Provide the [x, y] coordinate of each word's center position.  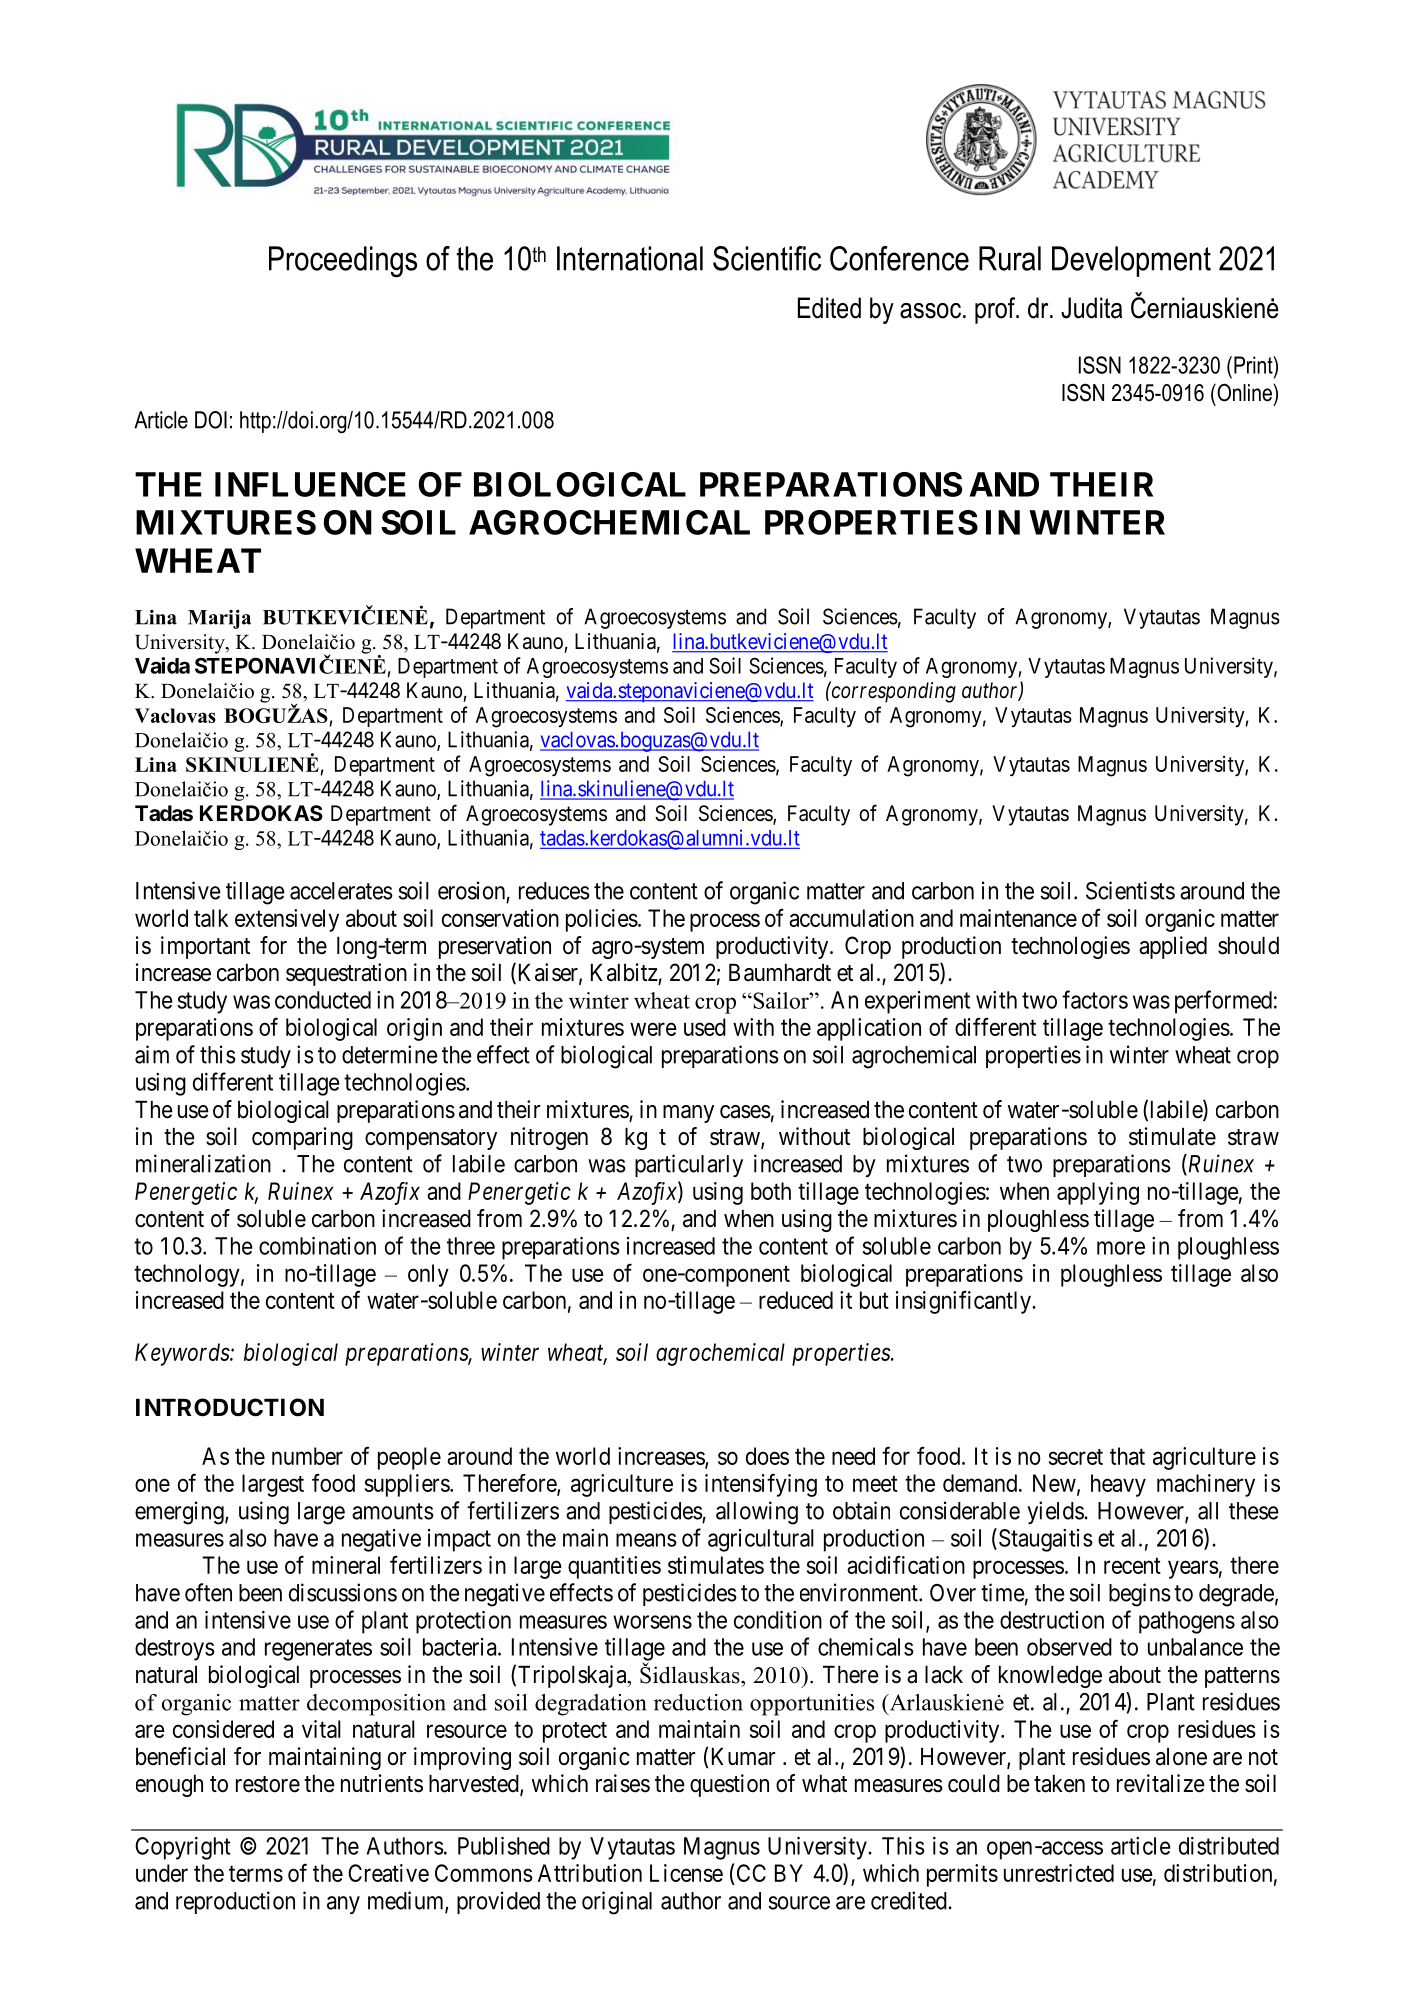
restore [268, 1784]
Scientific [767, 258]
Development [1131, 261]
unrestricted [1059, 1873]
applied [1173, 947]
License [686, 1873]
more [1121, 1248]
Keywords [183, 1354]
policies [602, 920]
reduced [796, 1300]
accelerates [341, 891]
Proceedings [343, 262]
